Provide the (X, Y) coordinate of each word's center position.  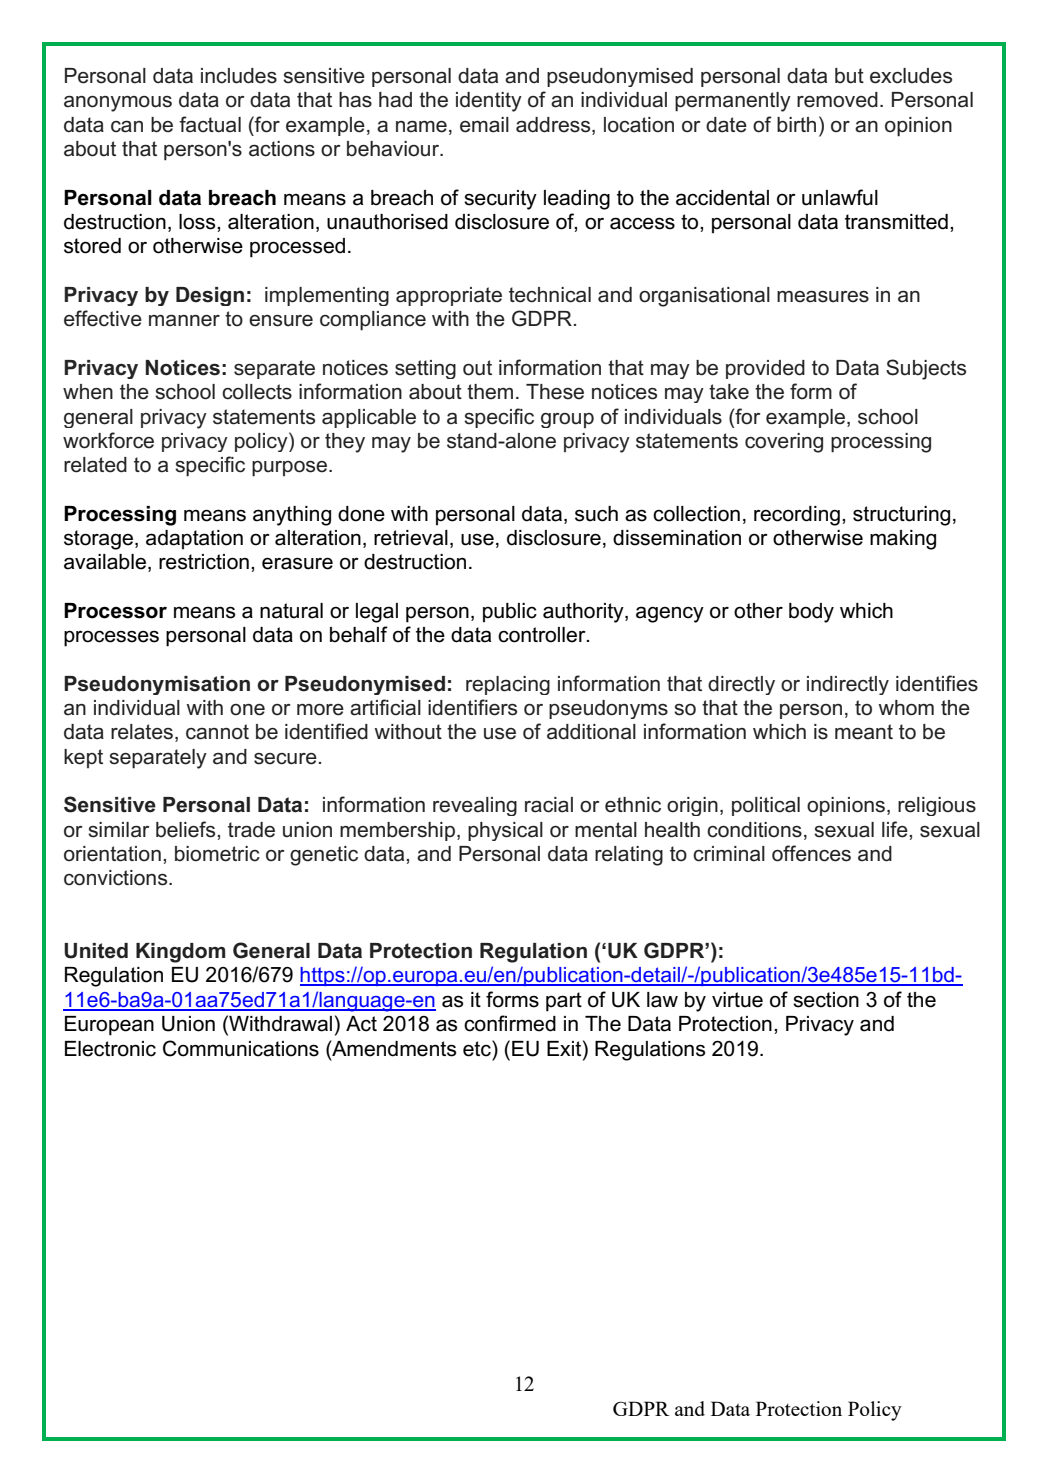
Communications (241, 1048)
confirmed (510, 1023)
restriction (204, 562)
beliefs (187, 829)
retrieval (411, 538)
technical (550, 295)
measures (823, 297)
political (766, 806)
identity (489, 102)
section (826, 1000)
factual (210, 124)
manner (184, 321)
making (903, 540)
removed (837, 100)
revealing (475, 806)
